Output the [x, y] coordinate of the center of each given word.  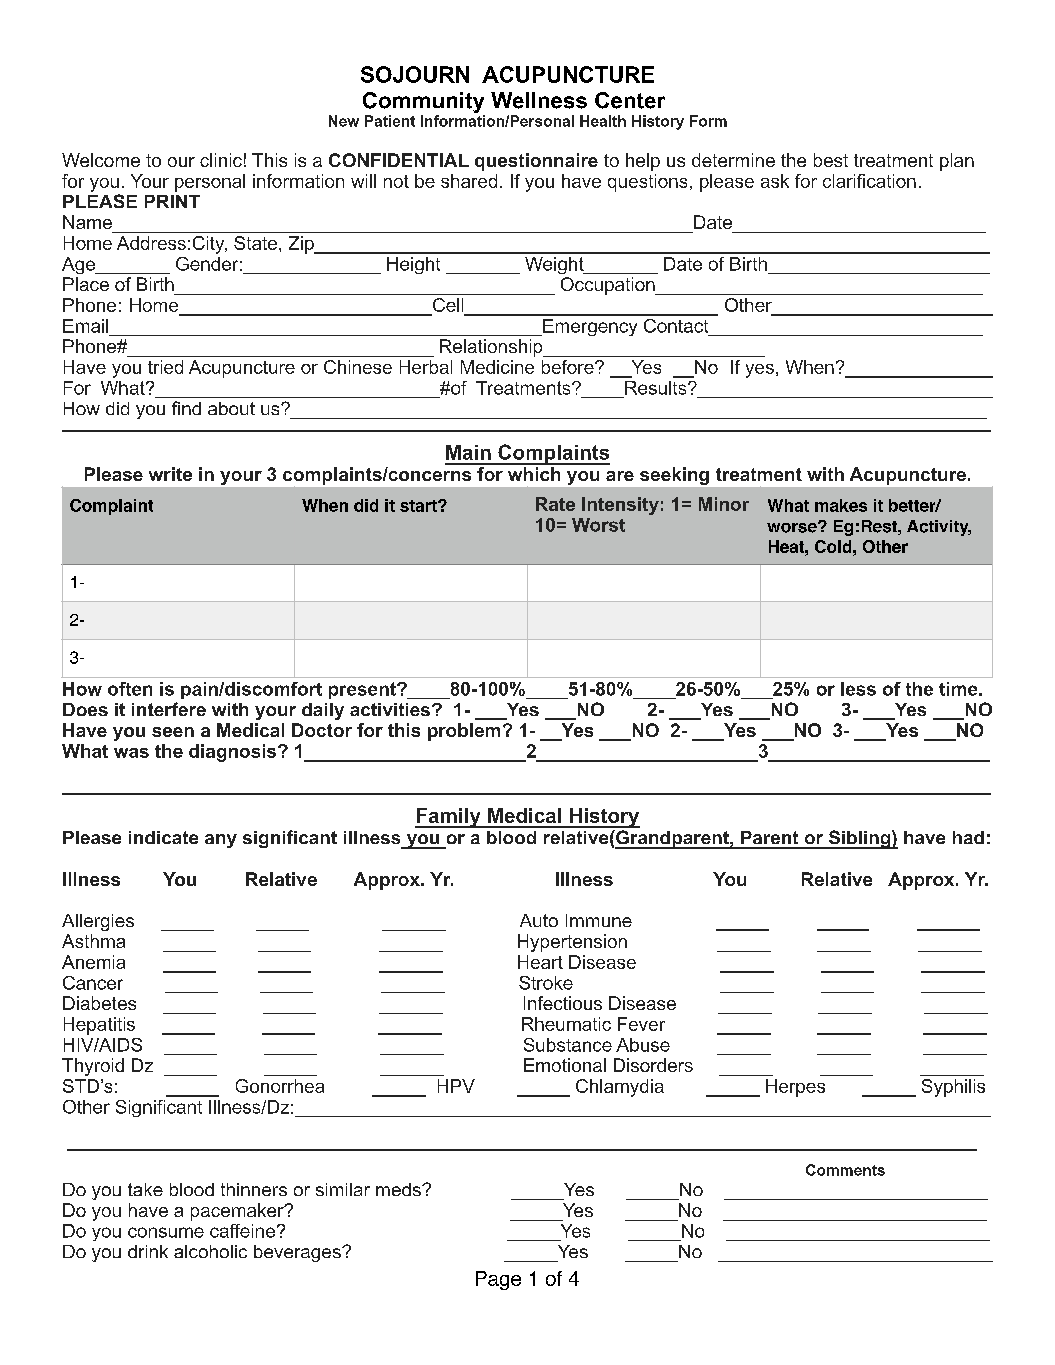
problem [464, 732]
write [170, 474]
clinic [221, 160]
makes [841, 505]
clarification [869, 181]
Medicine [497, 367]
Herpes [795, 1088]
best [831, 160]
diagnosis [234, 753]
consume [166, 1232]
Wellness [539, 100]
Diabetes [99, 1003]
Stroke [546, 983]
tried [165, 367]
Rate [555, 504]
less [858, 689]
